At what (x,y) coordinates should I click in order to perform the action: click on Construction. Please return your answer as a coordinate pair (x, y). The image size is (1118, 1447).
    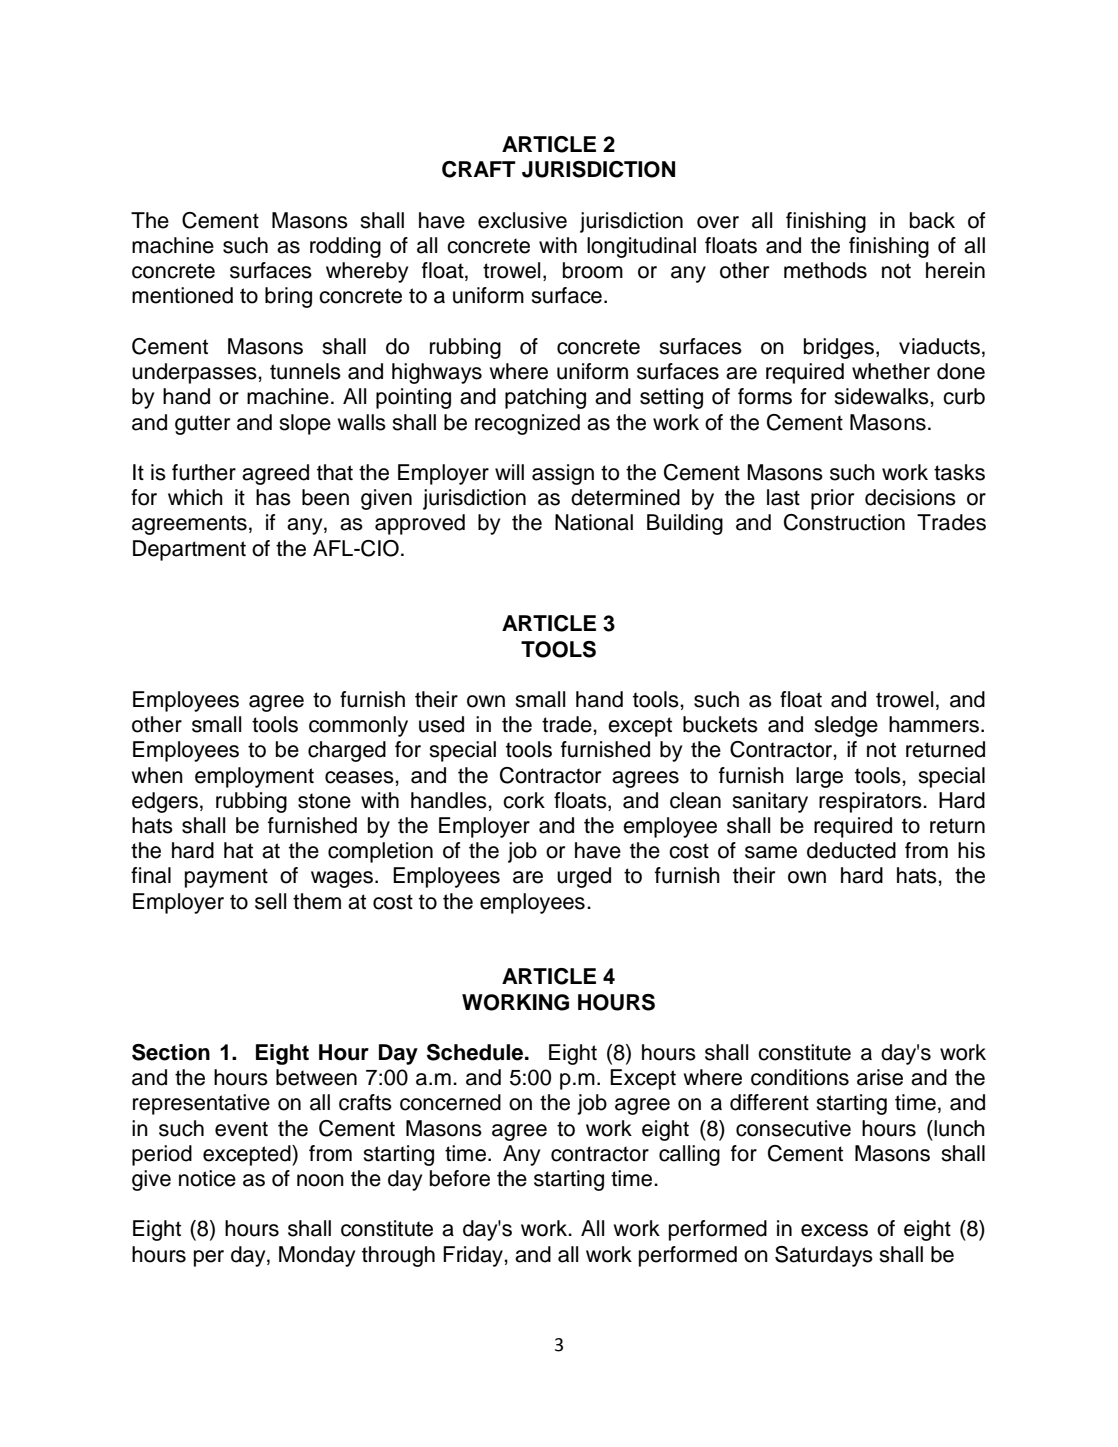
    Looking at the image, I should click on (844, 522).
